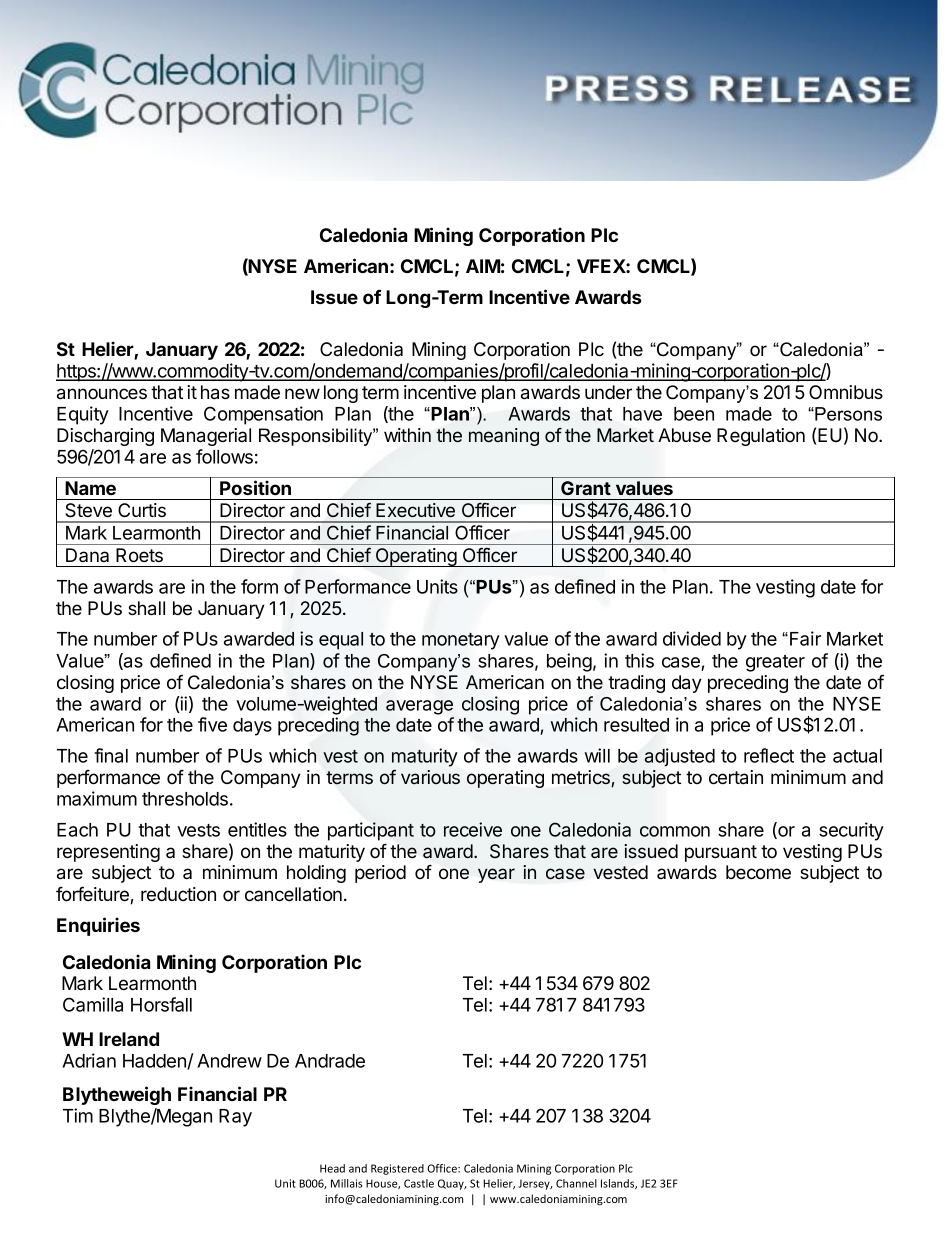  What do you see at coordinates (215, 392) in the screenshot?
I see `has` at bounding box center [215, 392].
